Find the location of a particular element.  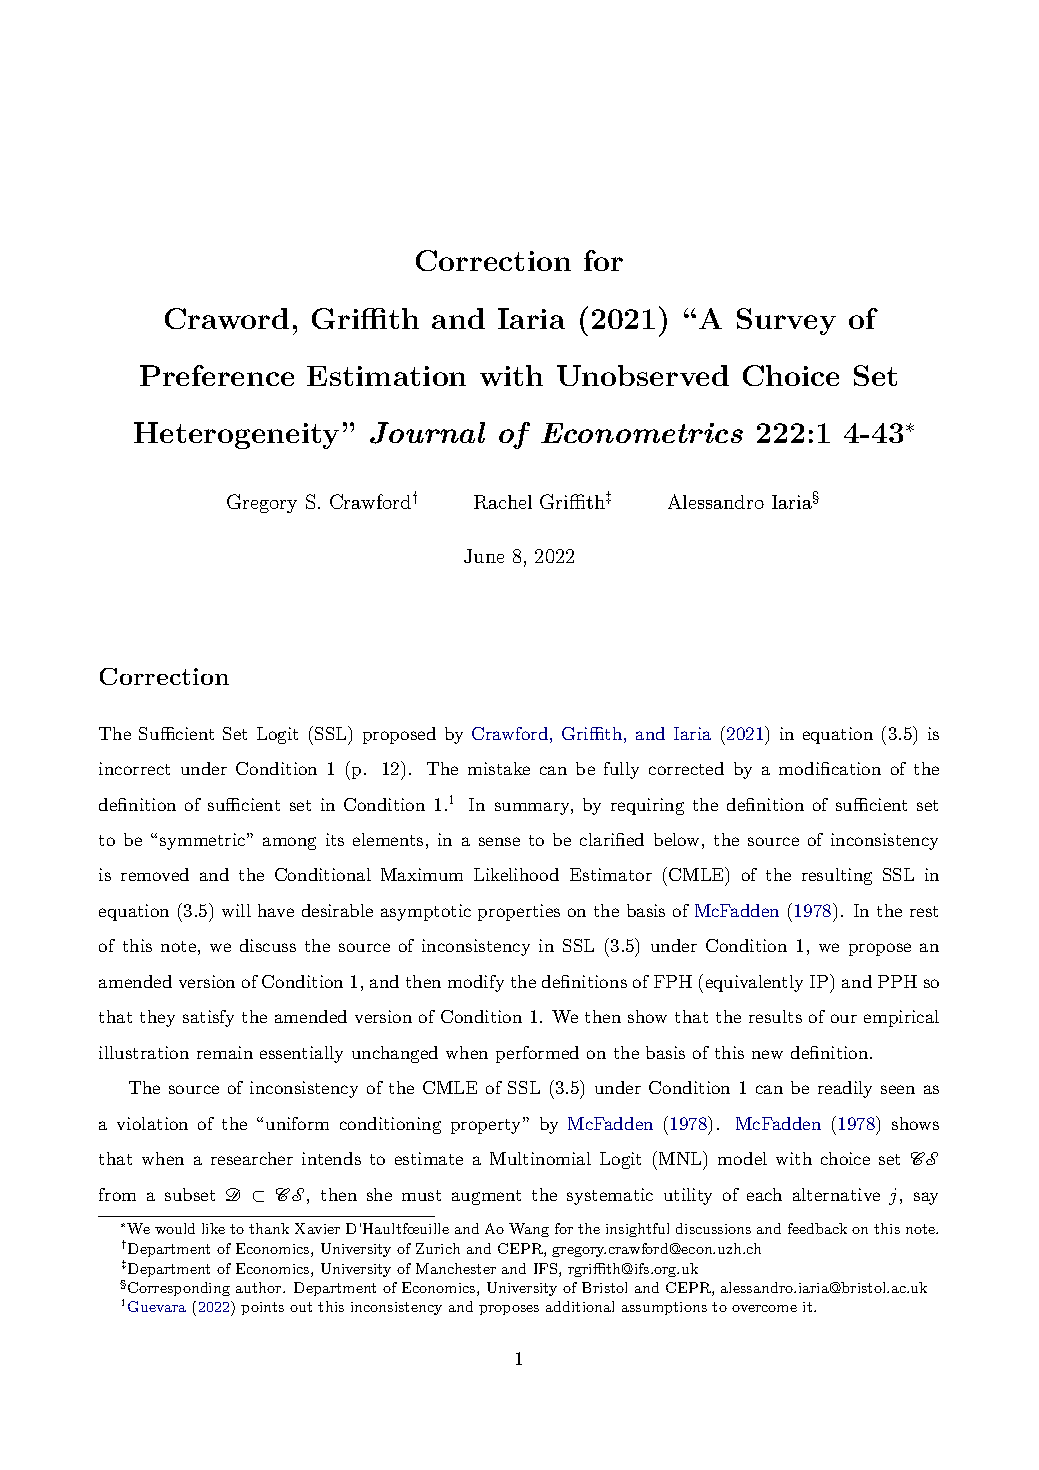

symmetric is located at coordinates (204, 841).
